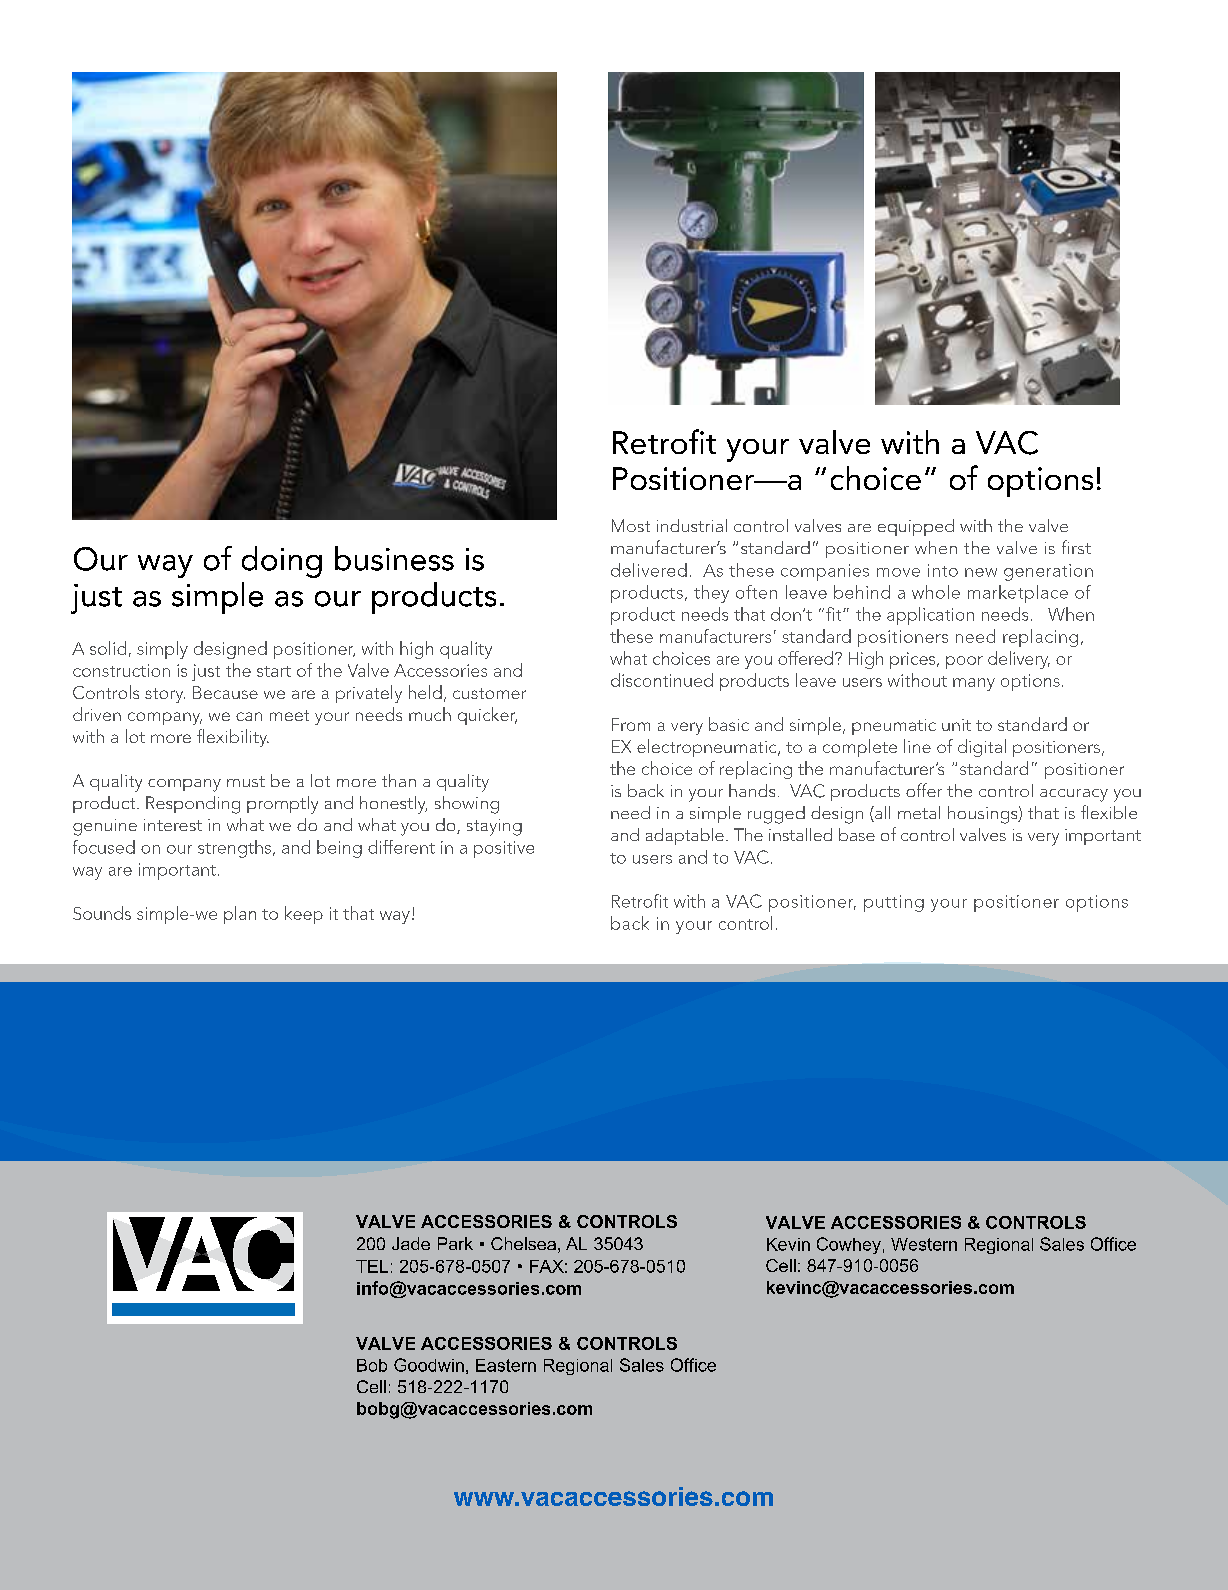 Image resolution: width=1228 pixels, height=1590 pixels. Describe the element at coordinates (240, 915) in the document. I see `plan` at that location.
